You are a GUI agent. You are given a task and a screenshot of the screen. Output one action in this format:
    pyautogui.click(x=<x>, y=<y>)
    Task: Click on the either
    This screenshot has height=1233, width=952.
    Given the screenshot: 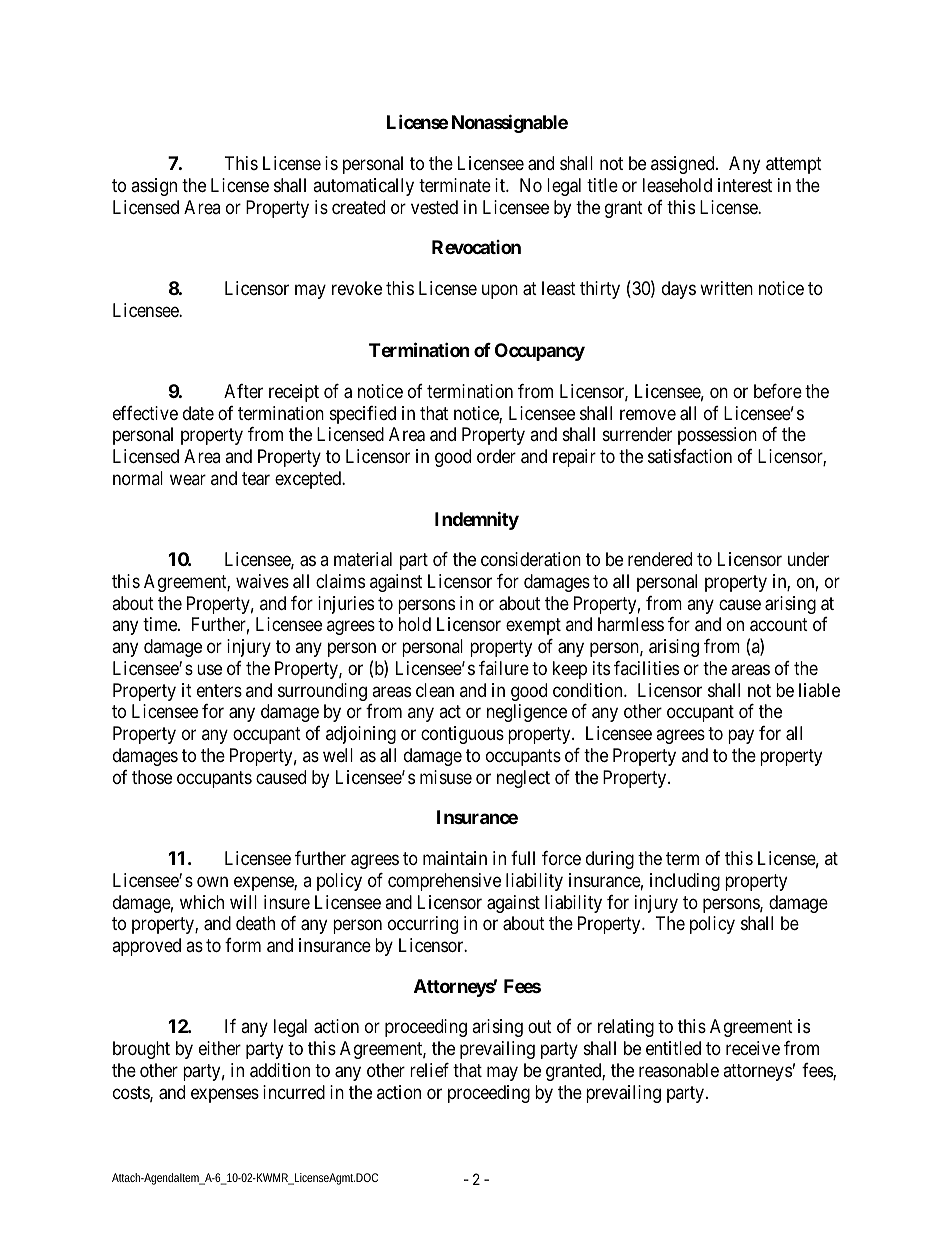 What is the action you would take?
    pyautogui.click(x=220, y=1048)
